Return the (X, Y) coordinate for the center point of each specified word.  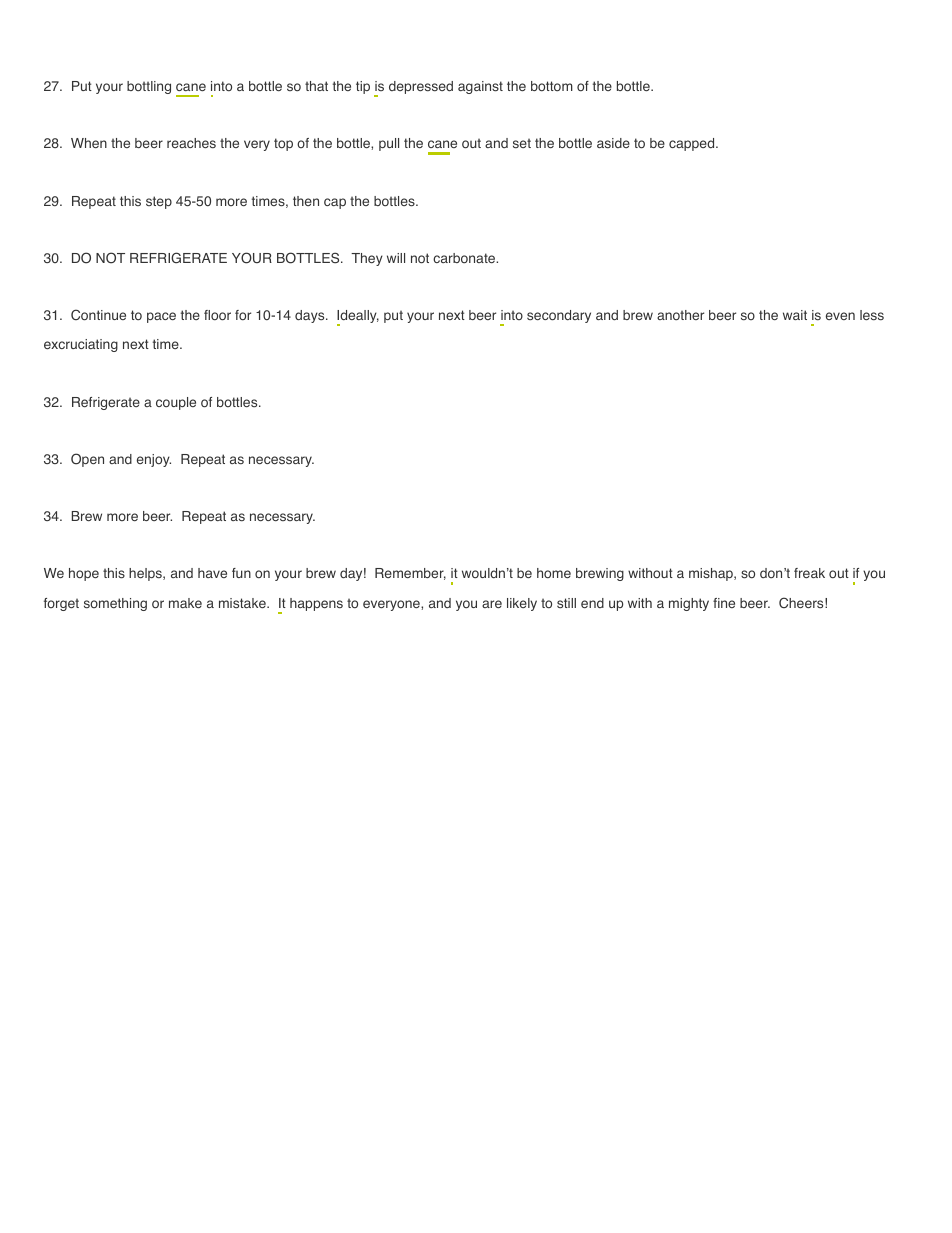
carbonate (465, 258)
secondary (559, 316)
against (480, 87)
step (159, 202)
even (840, 316)
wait (795, 315)
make (185, 603)
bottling (149, 87)
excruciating (81, 345)
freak (809, 573)
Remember (410, 574)
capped (693, 144)
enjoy (154, 460)
